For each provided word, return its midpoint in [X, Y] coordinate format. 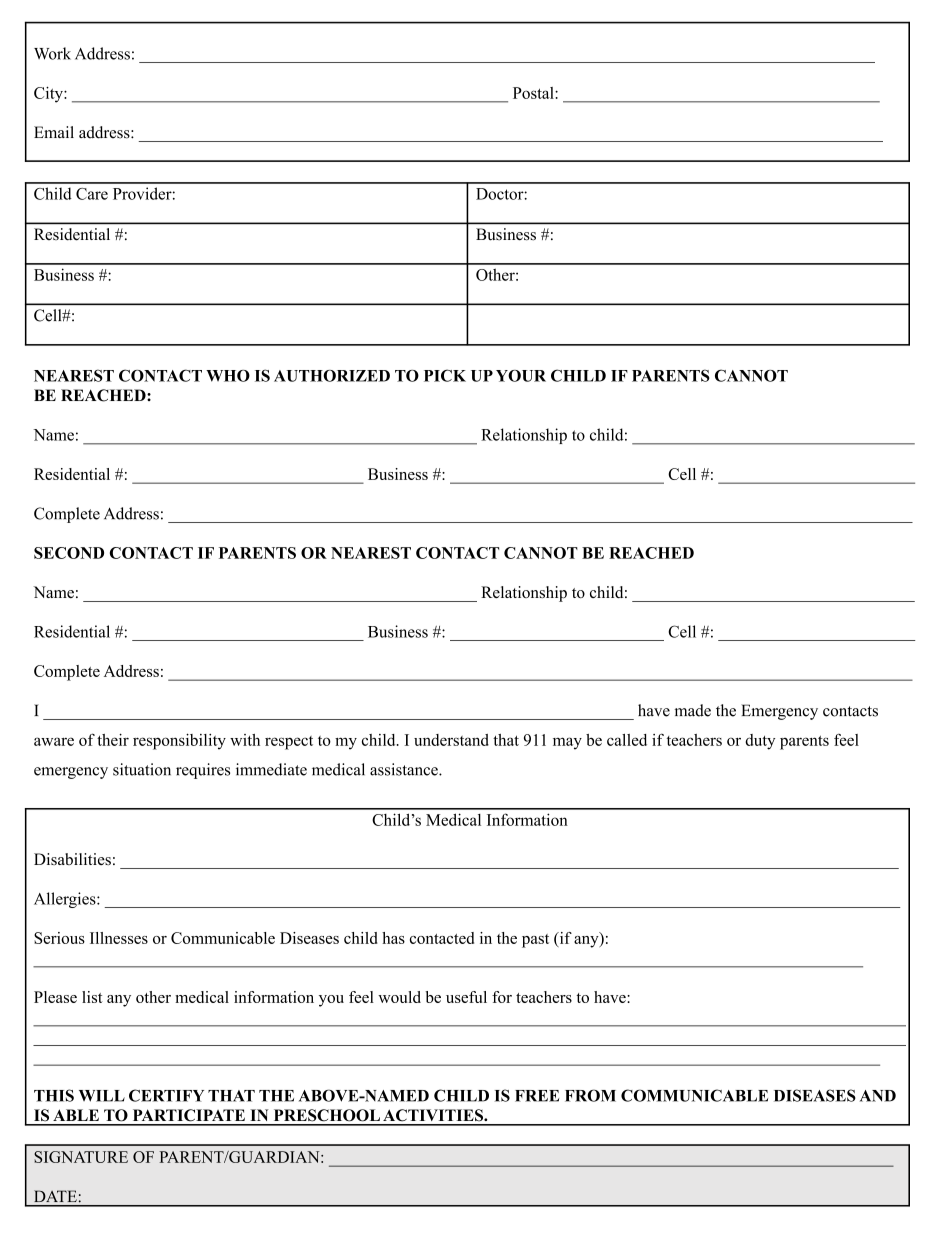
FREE [537, 1096]
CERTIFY [166, 1095]
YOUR [521, 376]
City [49, 95]
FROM [590, 1095]
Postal [534, 93]
